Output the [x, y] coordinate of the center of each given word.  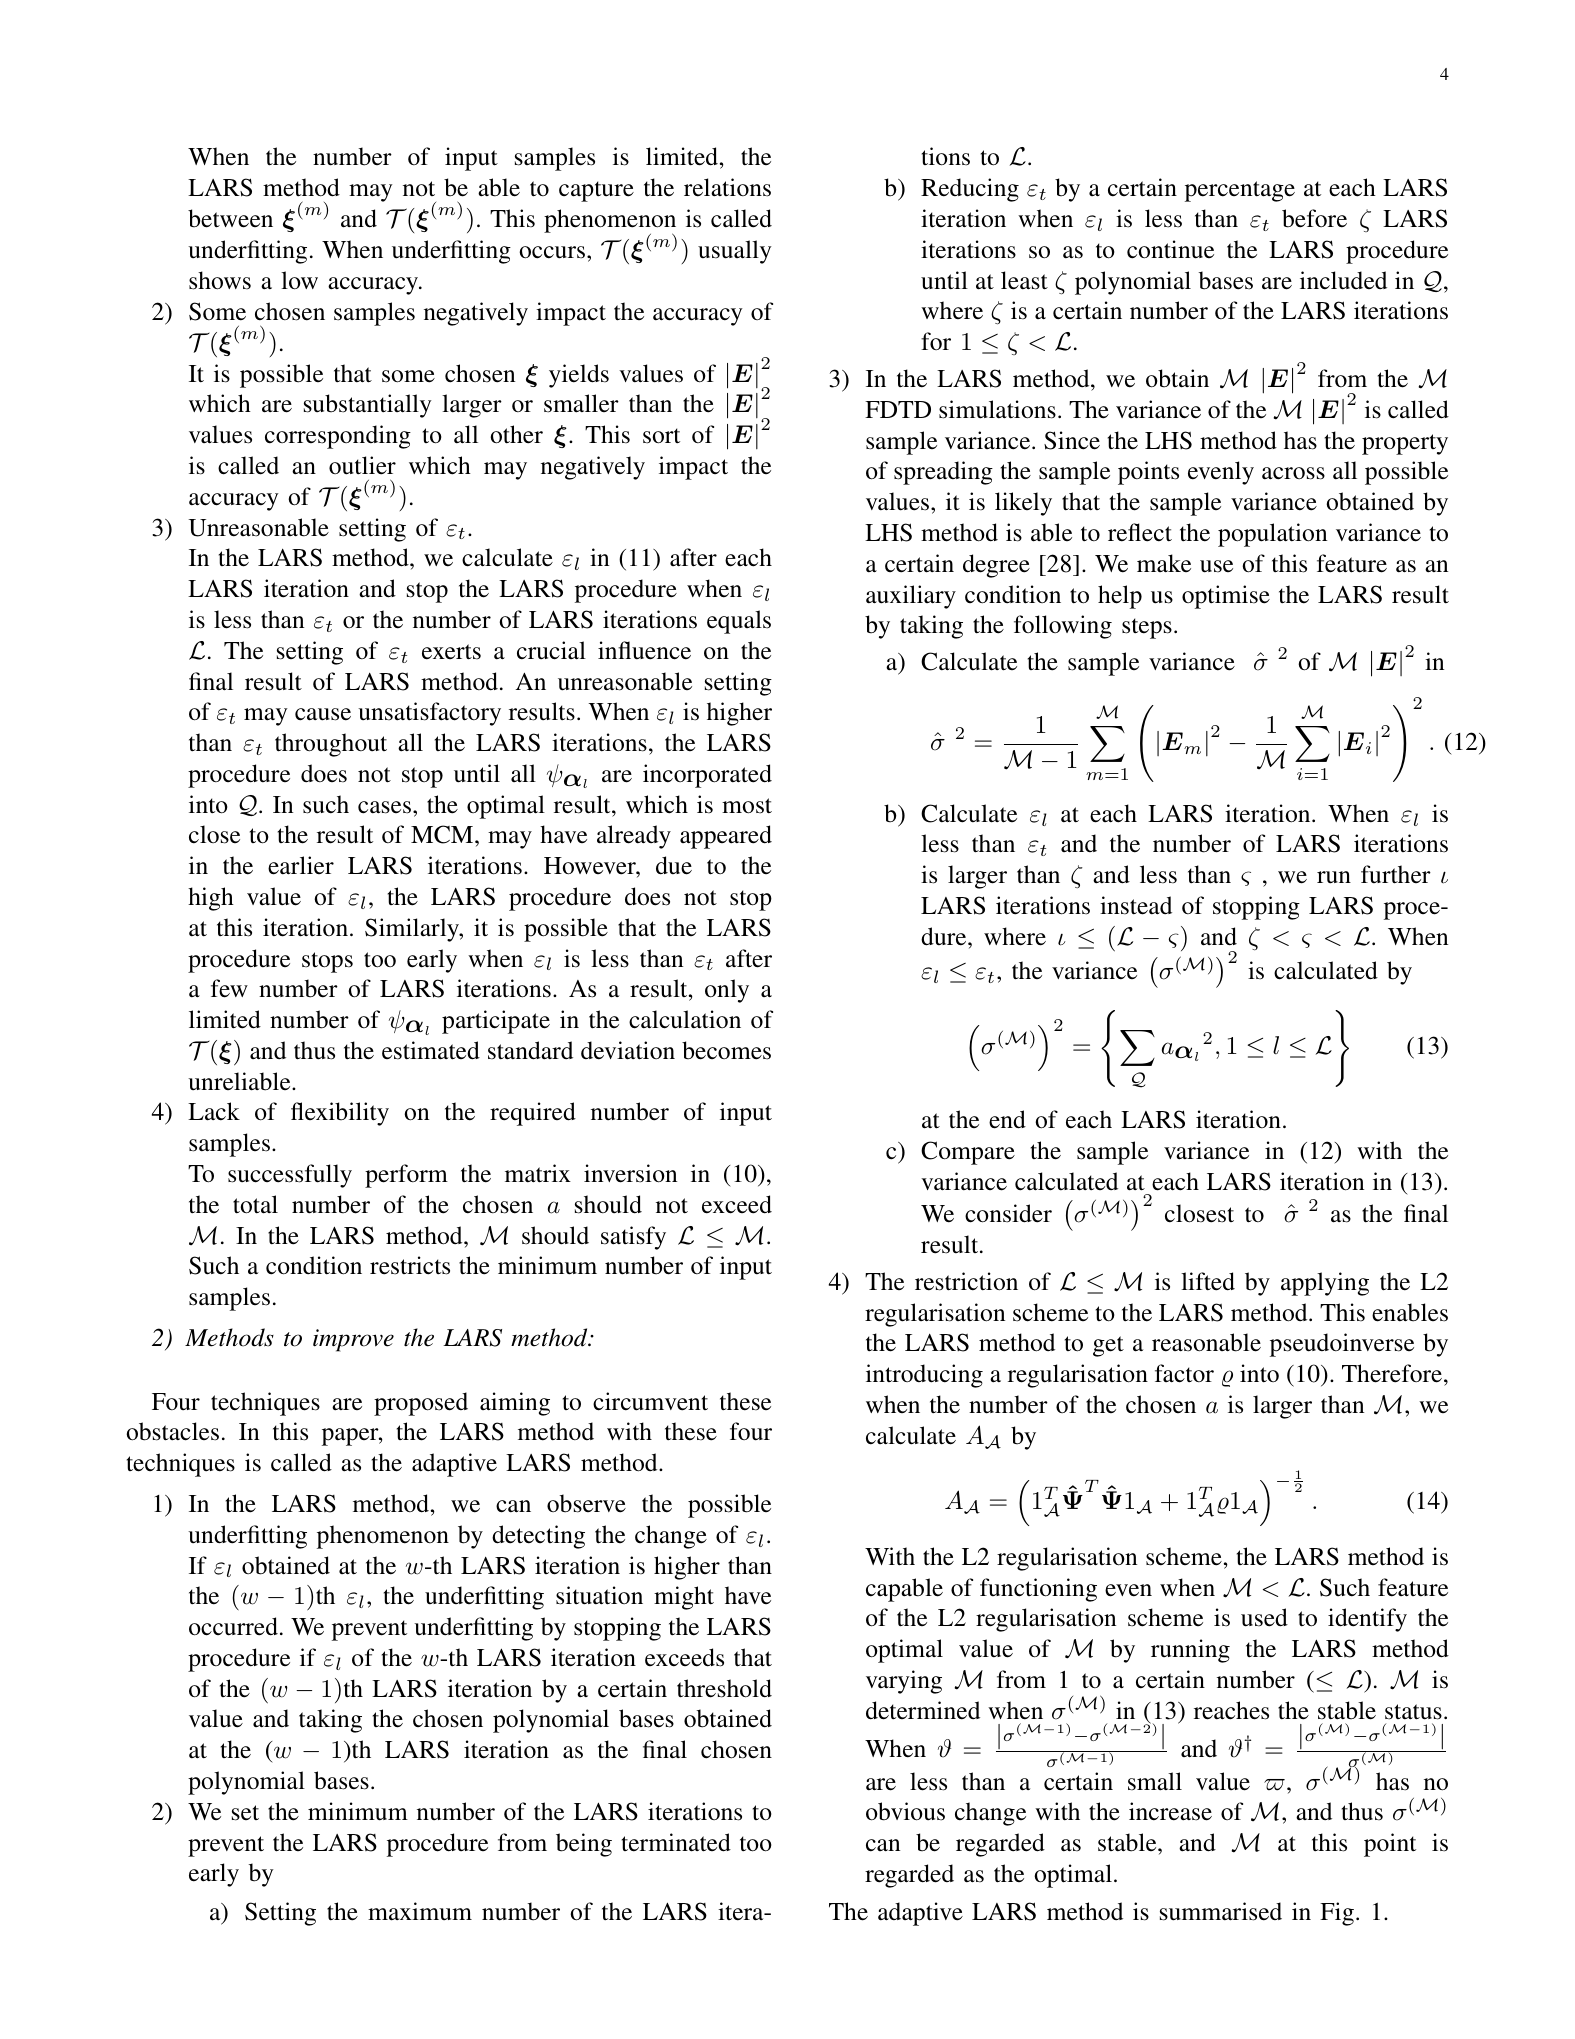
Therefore [1393, 1373]
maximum [420, 1911]
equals [739, 622]
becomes [726, 1050]
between [230, 218]
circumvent [650, 1401]
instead [1136, 905]
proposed [421, 1404]
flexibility [340, 1114]
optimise [1226, 597]
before [1314, 218]
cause [323, 714]
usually [735, 252]
